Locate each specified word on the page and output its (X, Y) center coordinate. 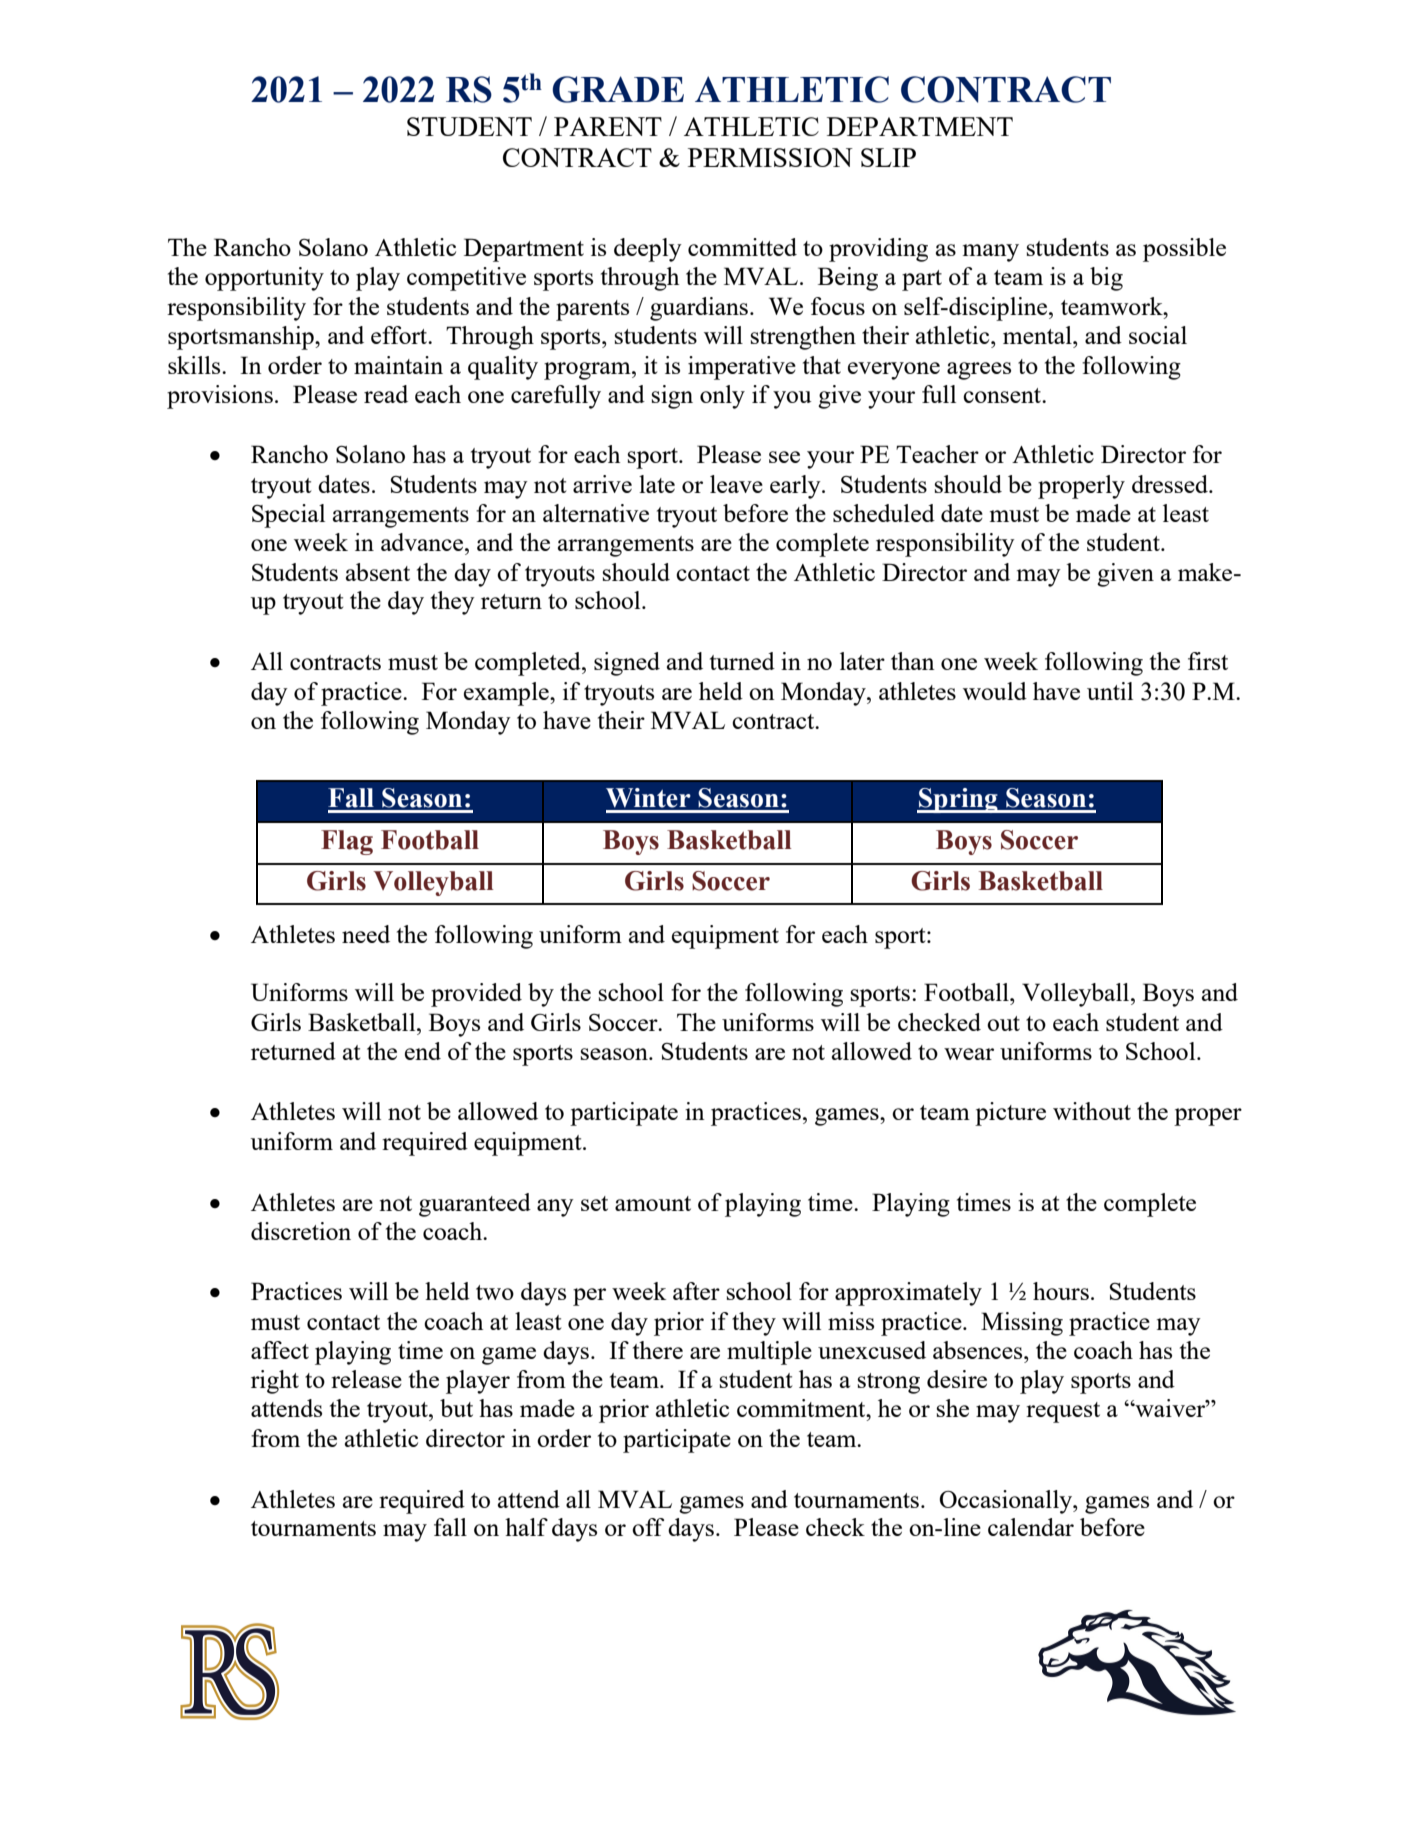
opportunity (264, 279)
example (507, 694)
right (275, 1382)
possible (1184, 250)
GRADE (618, 89)
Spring (958, 800)
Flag (347, 842)
